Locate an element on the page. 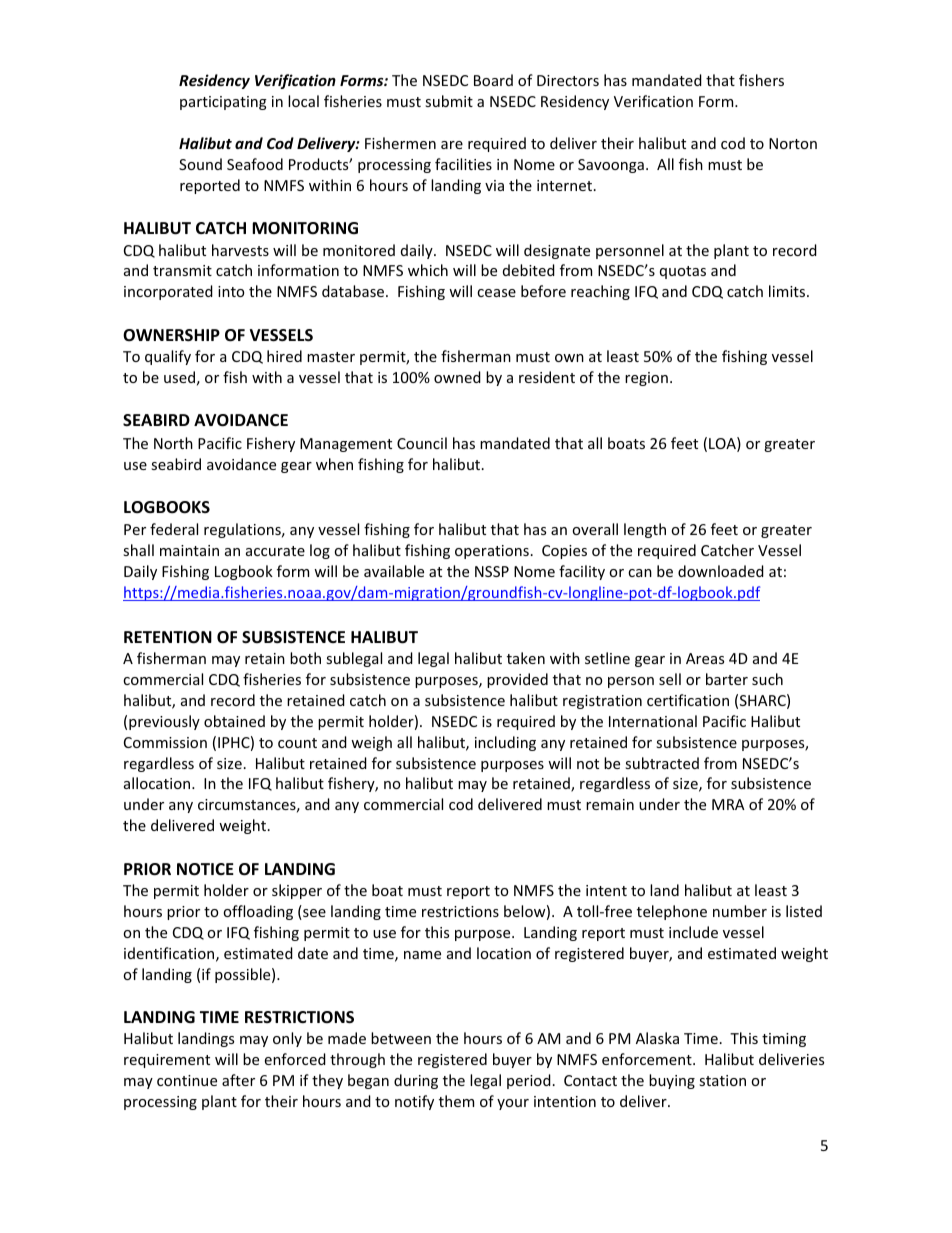  participating is located at coordinates (223, 103).
